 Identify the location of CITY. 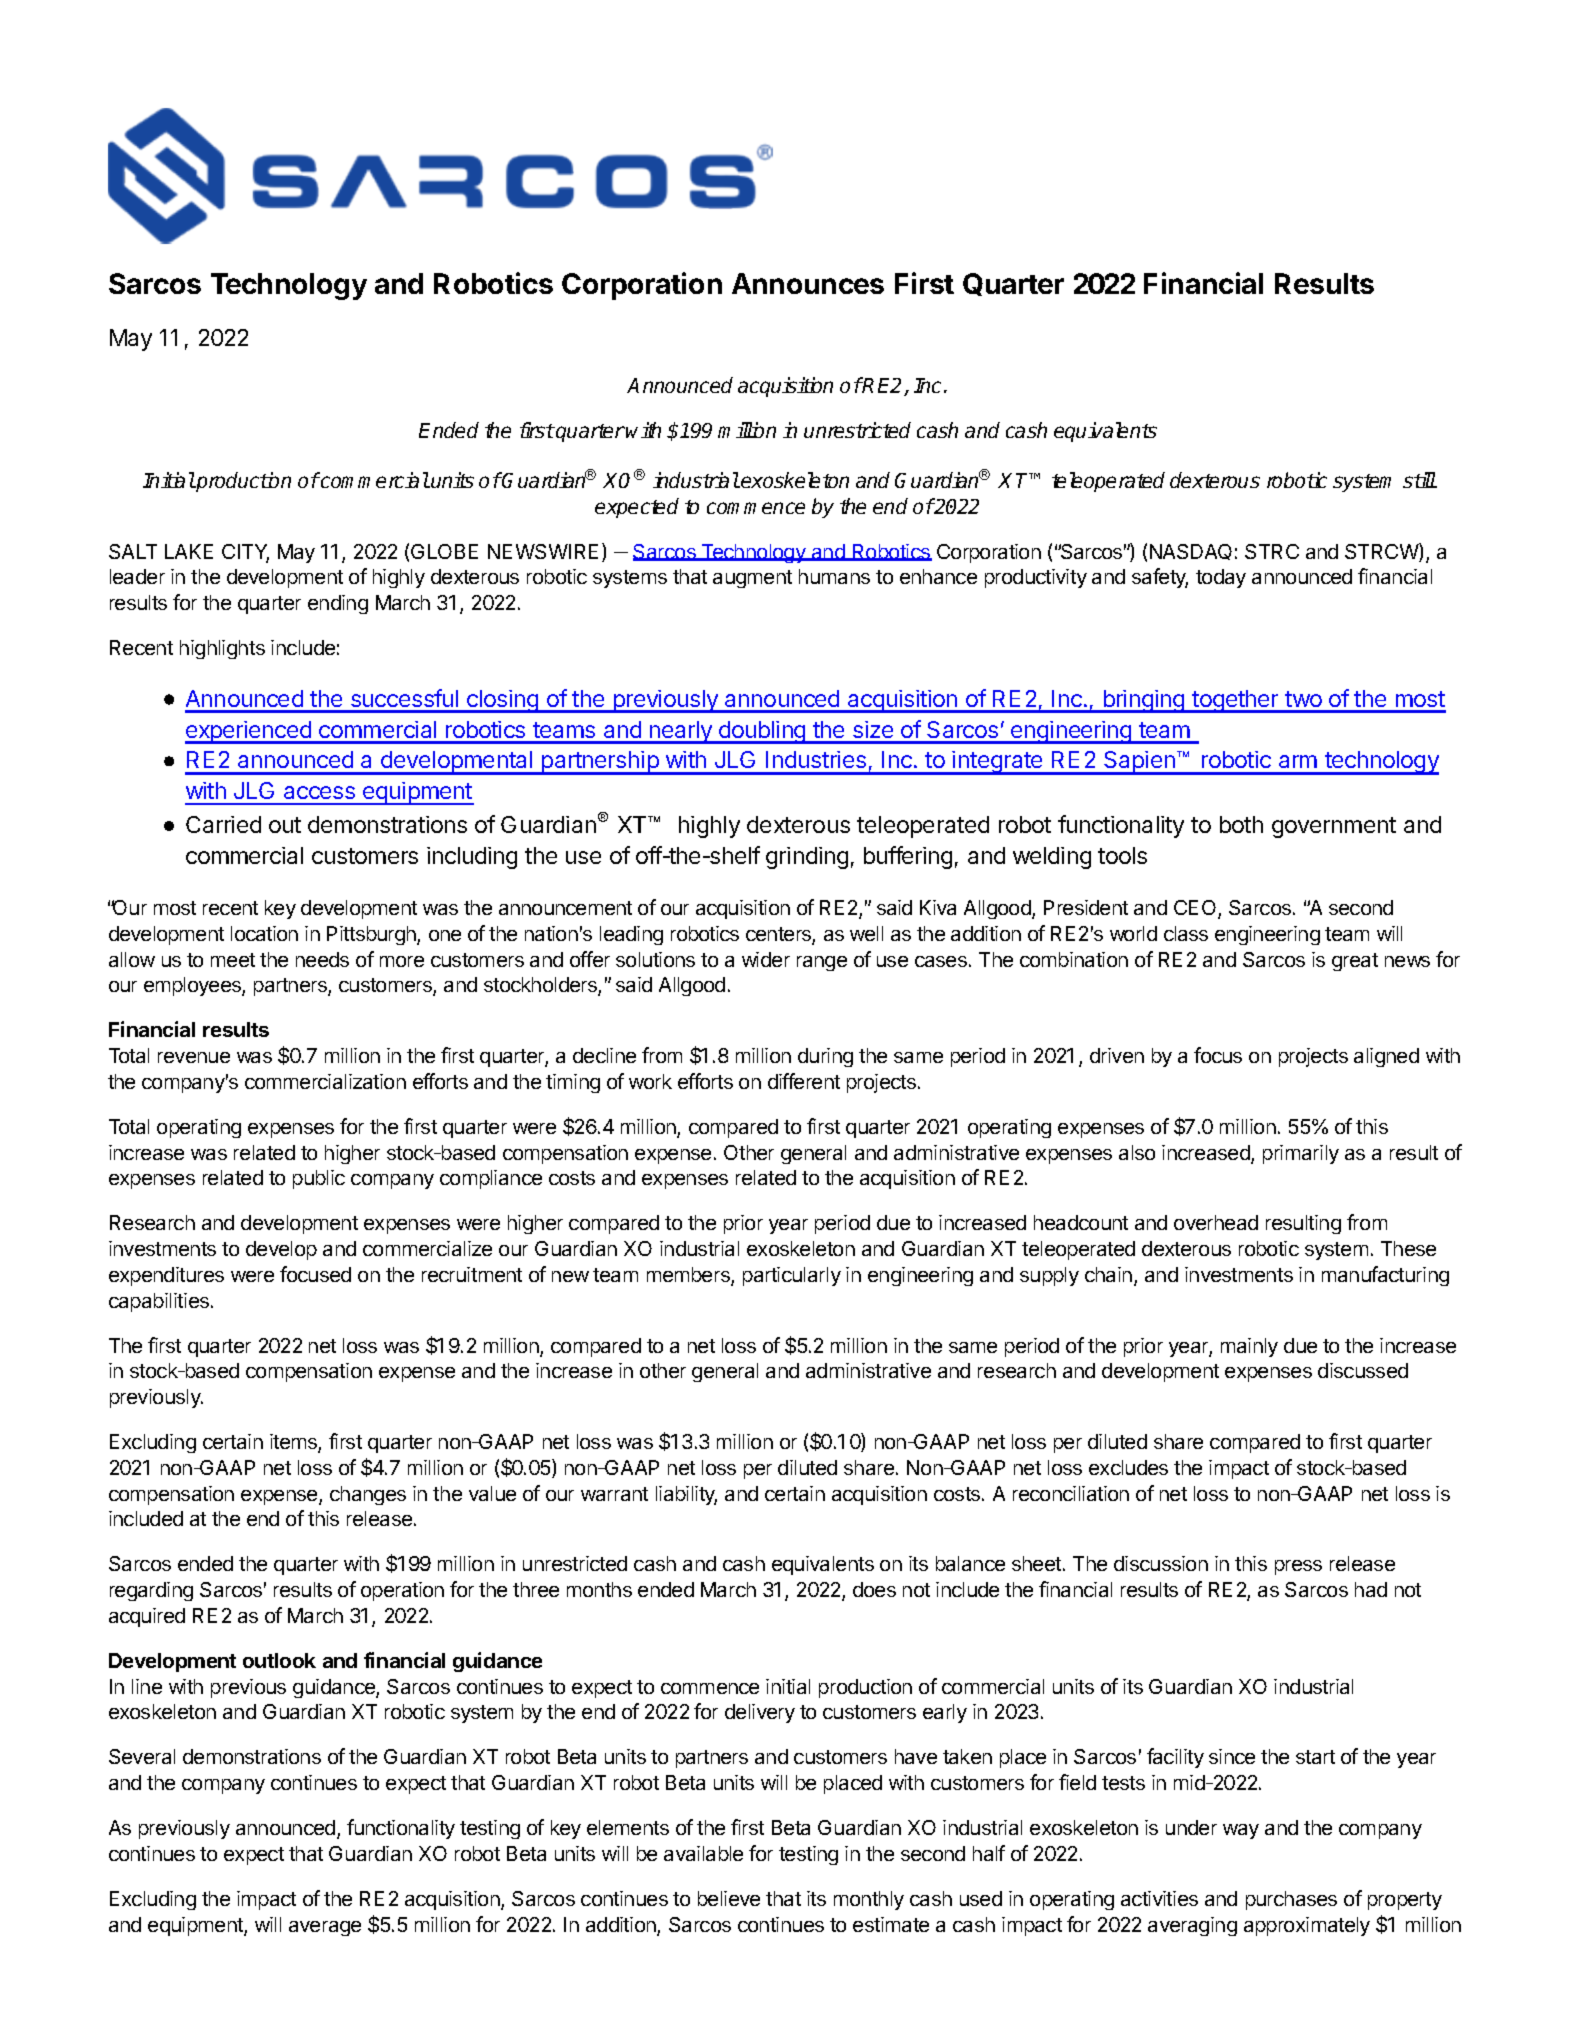
(245, 553).
